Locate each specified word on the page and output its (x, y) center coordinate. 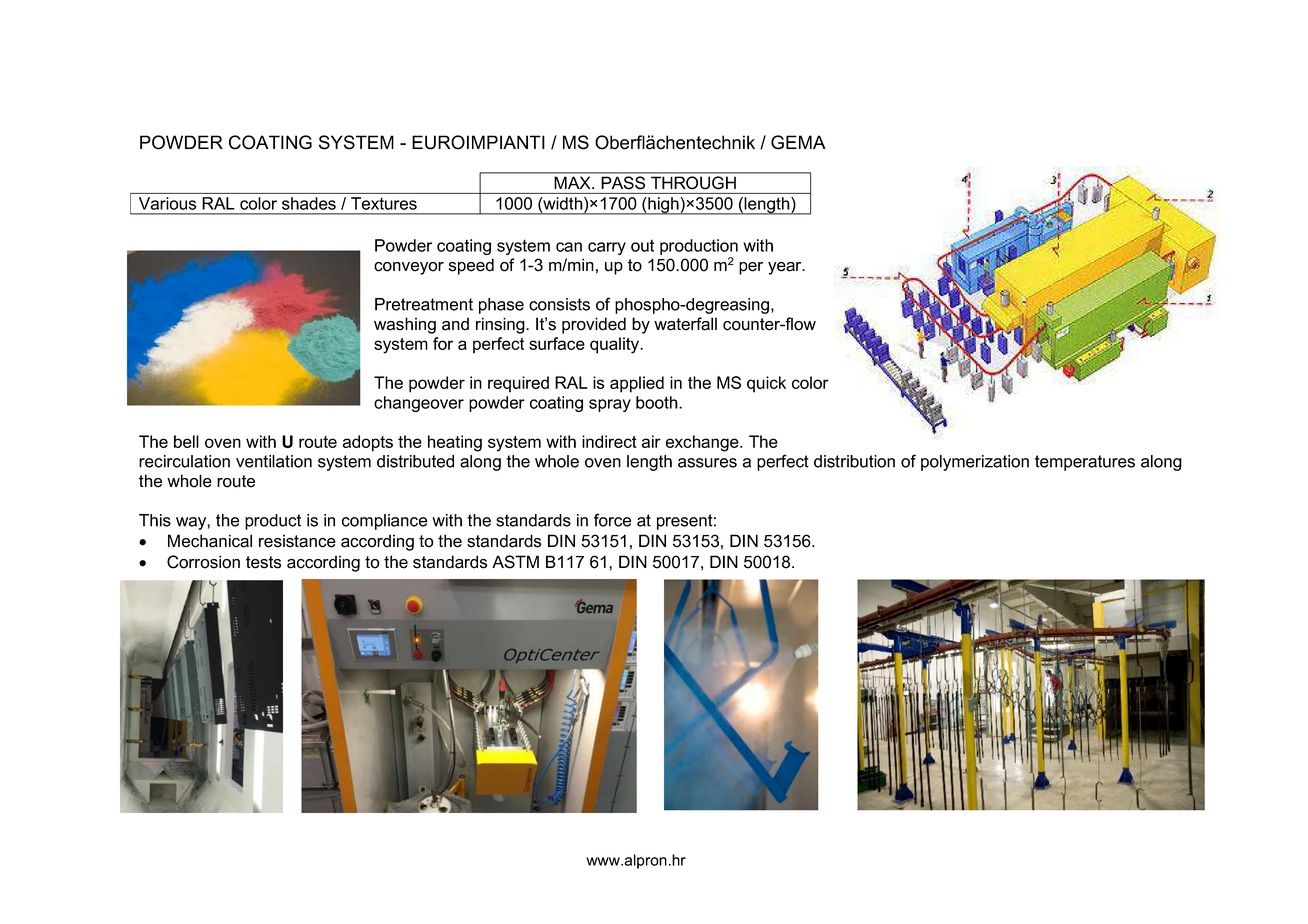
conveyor (409, 268)
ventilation (274, 461)
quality (616, 345)
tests (263, 562)
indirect (609, 441)
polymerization (975, 463)
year (786, 268)
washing (405, 325)
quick (766, 384)
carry (607, 248)
